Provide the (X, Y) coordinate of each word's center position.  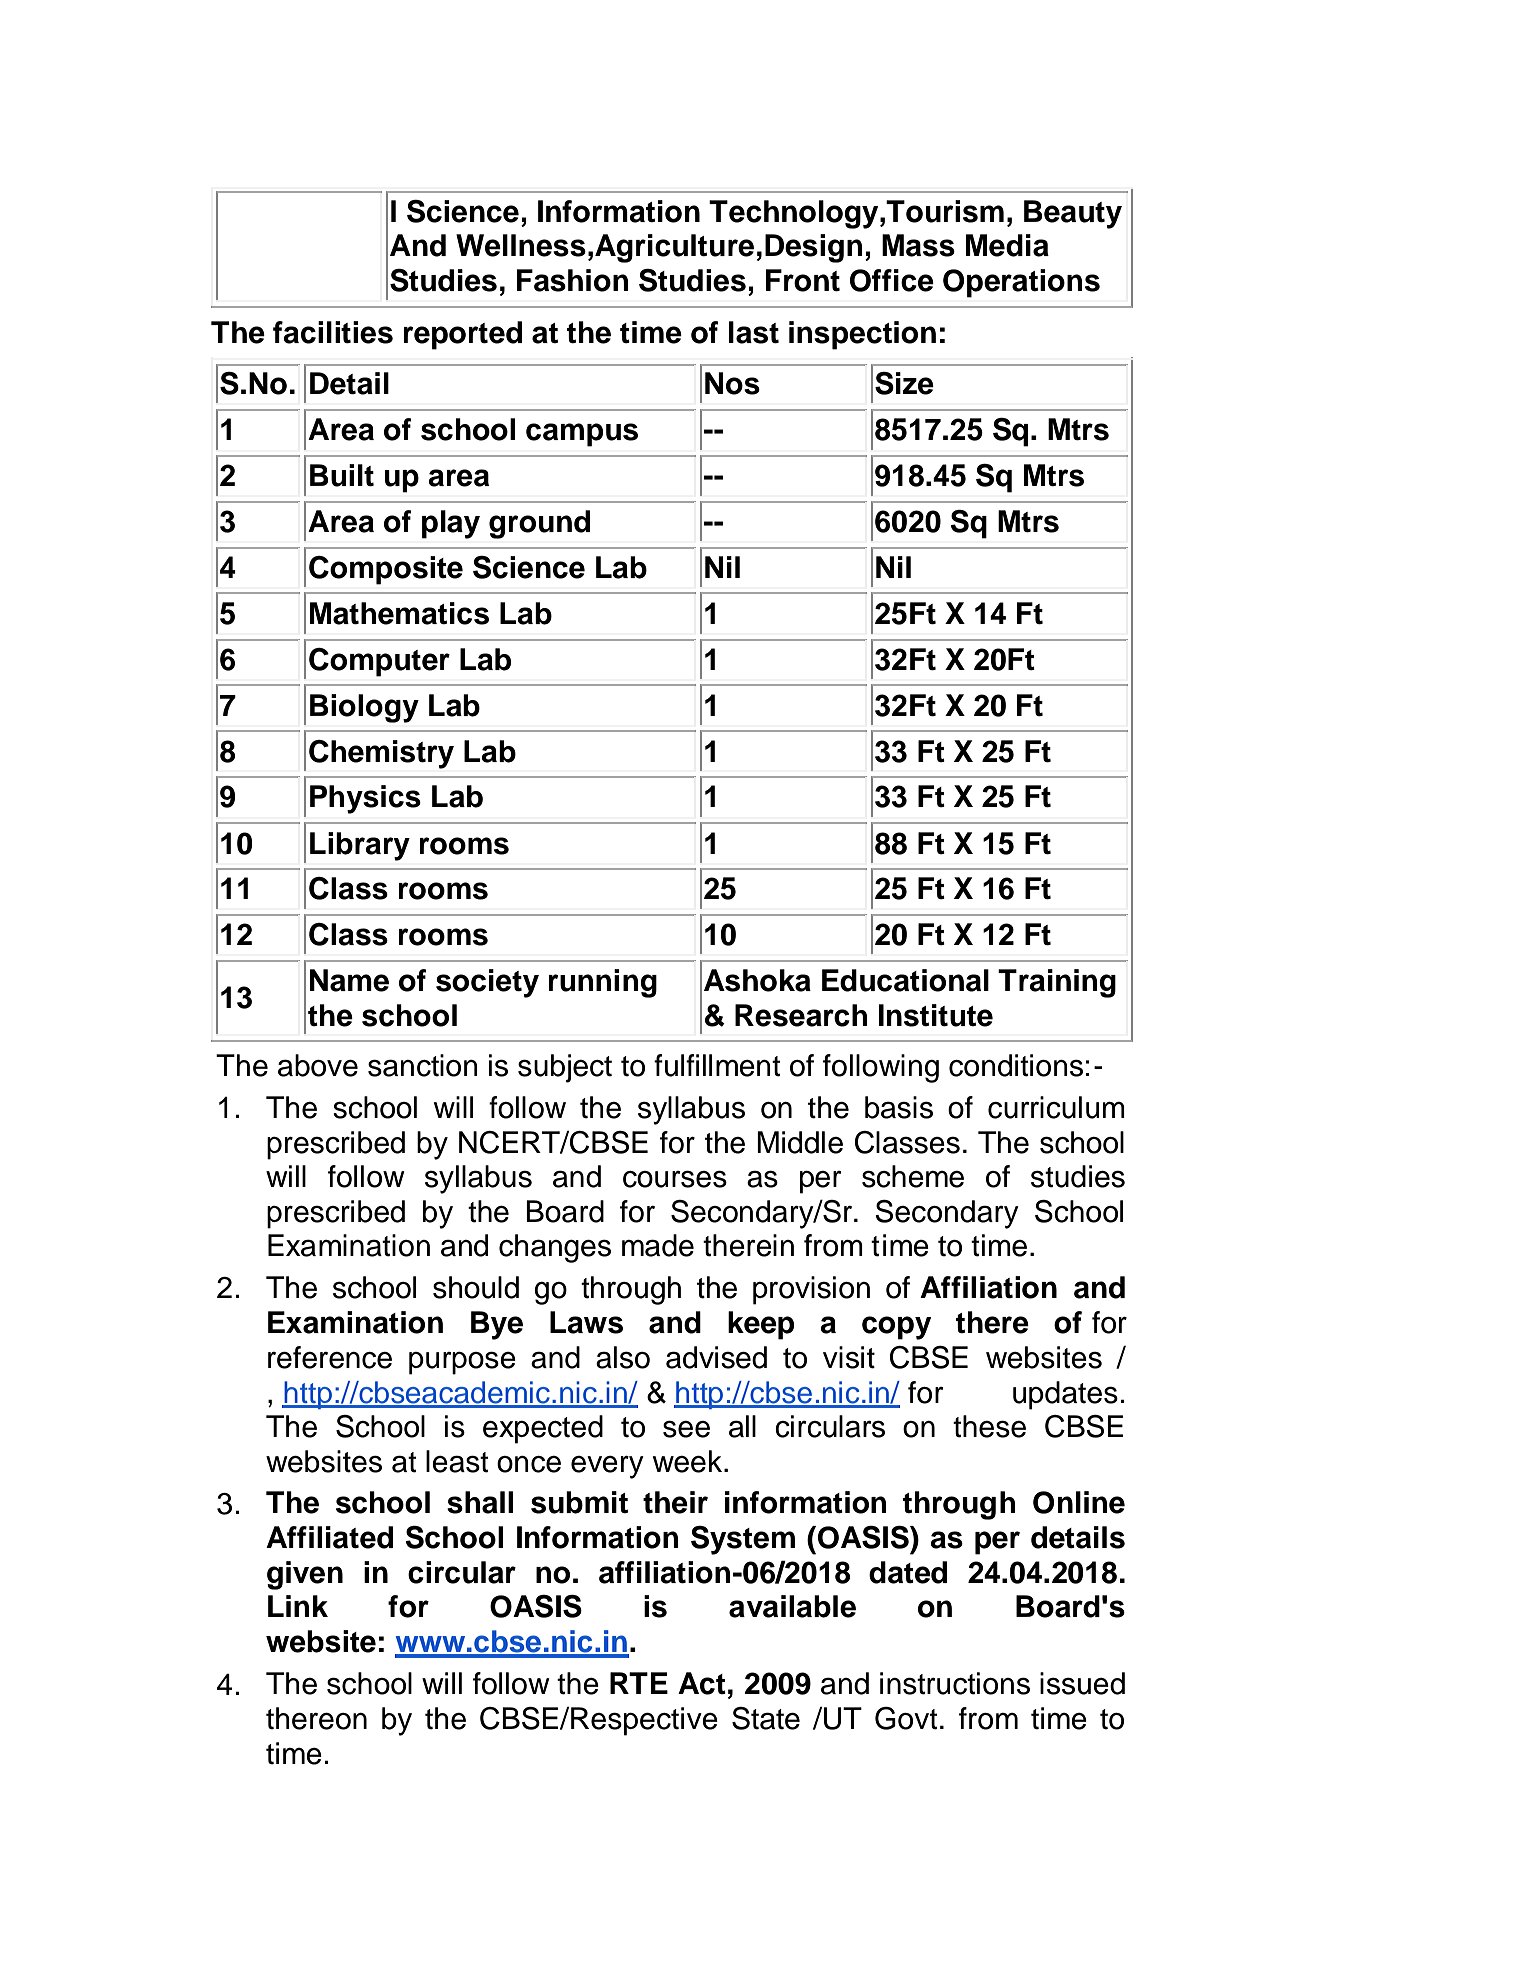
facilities (333, 332)
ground (539, 524)
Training (1057, 983)
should (476, 1287)
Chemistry (381, 754)
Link (298, 1606)
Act (702, 1683)
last (754, 332)
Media (1007, 245)
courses (675, 1179)
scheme (913, 1176)
